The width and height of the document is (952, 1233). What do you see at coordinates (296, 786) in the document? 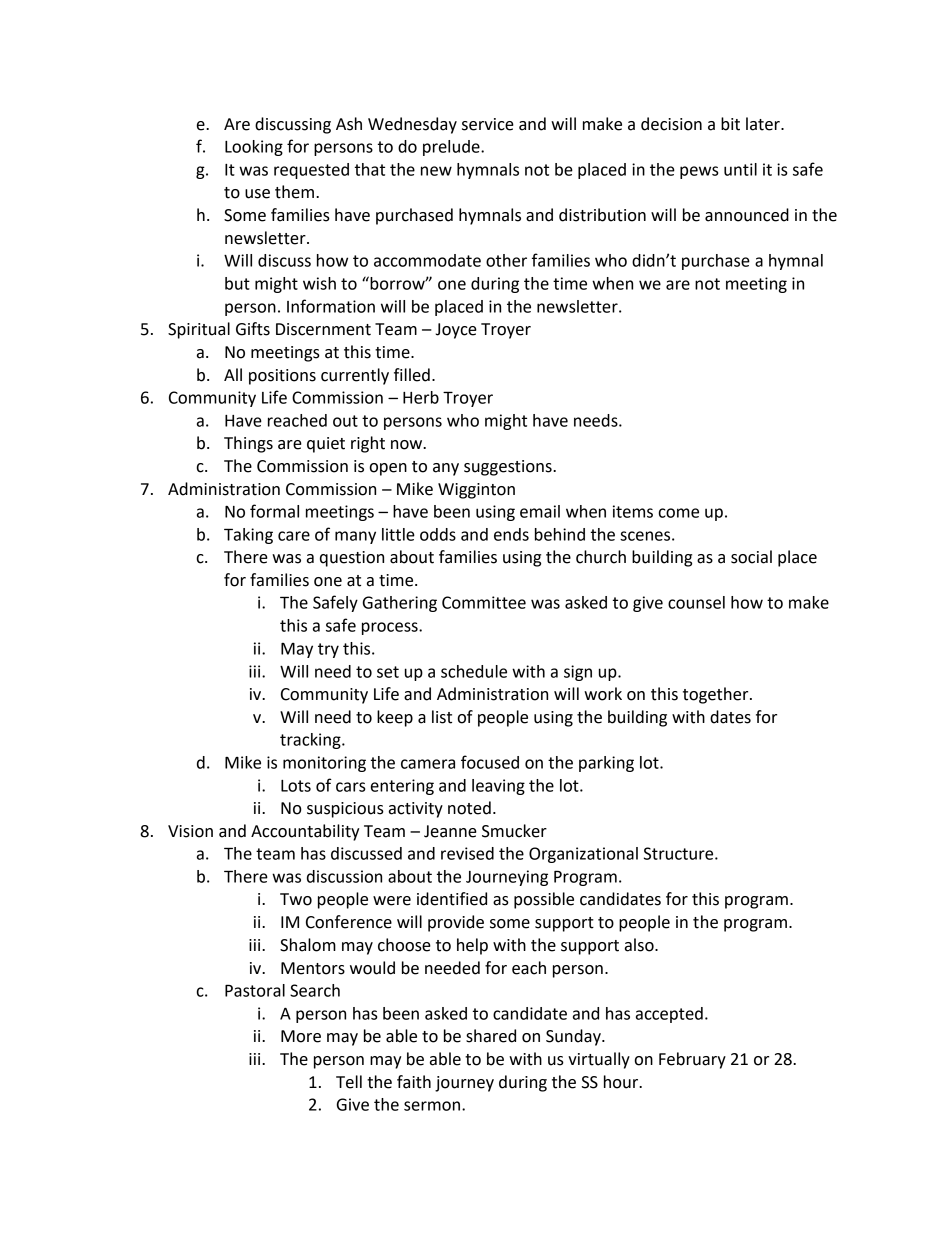
I see `Lots` at bounding box center [296, 786].
